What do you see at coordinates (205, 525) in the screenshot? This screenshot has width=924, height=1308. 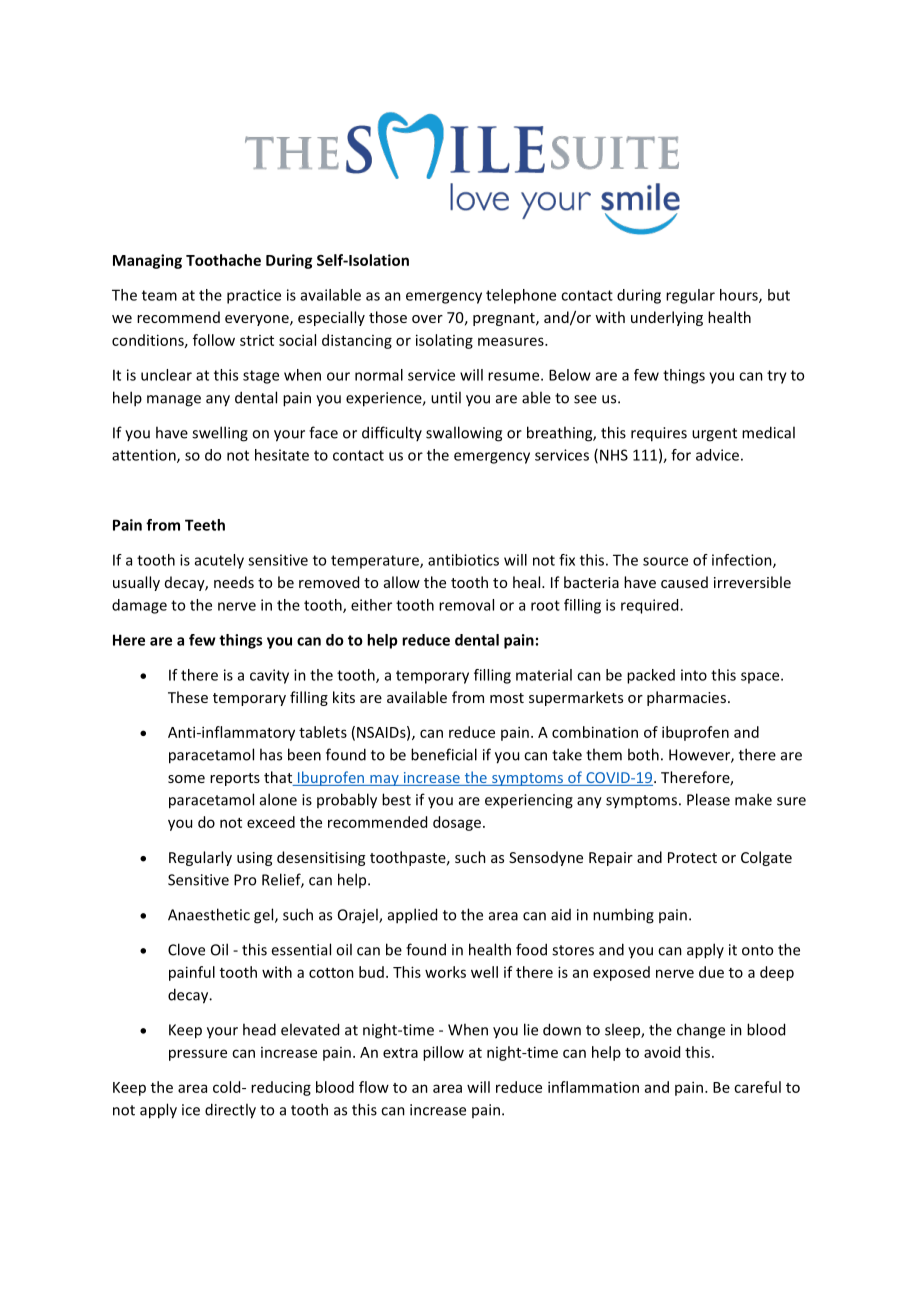 I see `Teeth` at bounding box center [205, 525].
